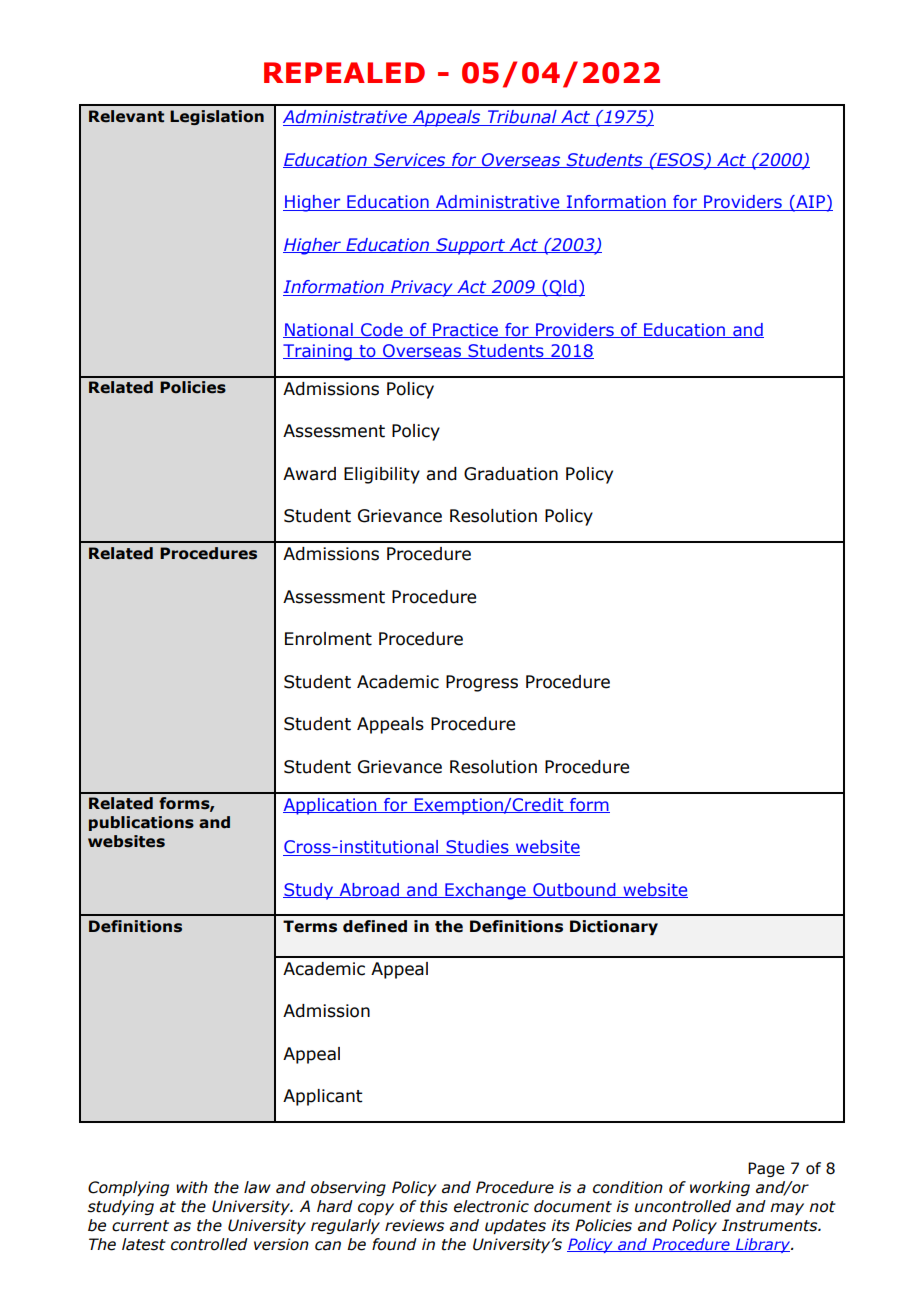  I want to click on Legislation, so click(217, 117).
